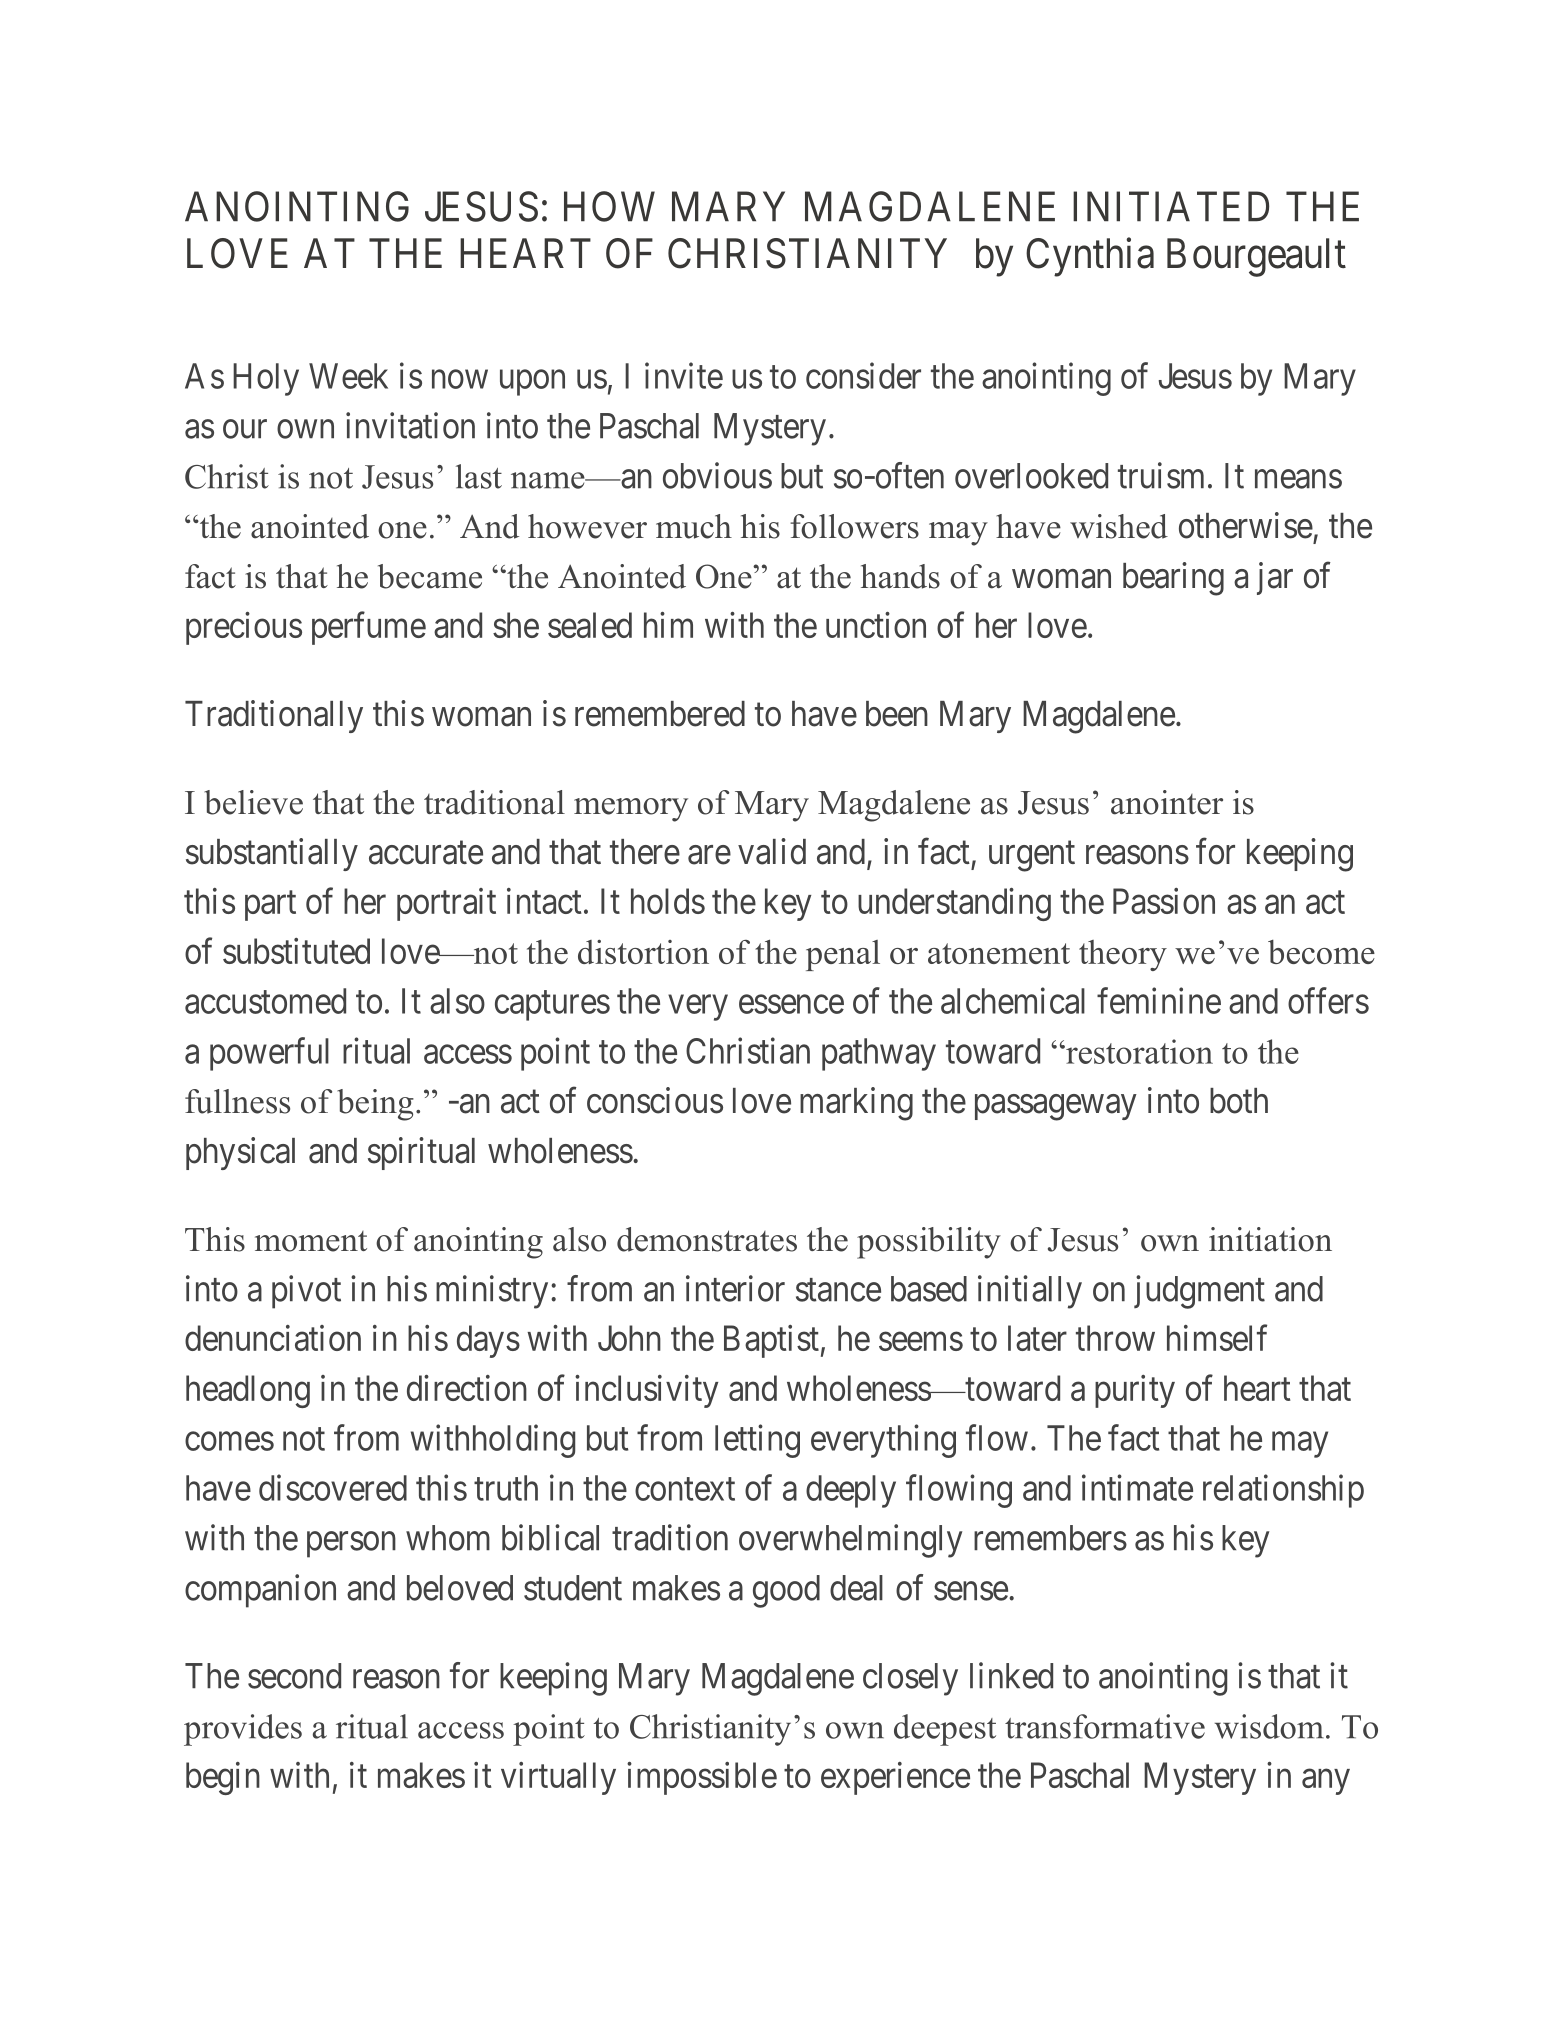 The height and width of the screenshot is (2024, 1564). I want to click on letting, so click(757, 1441).
